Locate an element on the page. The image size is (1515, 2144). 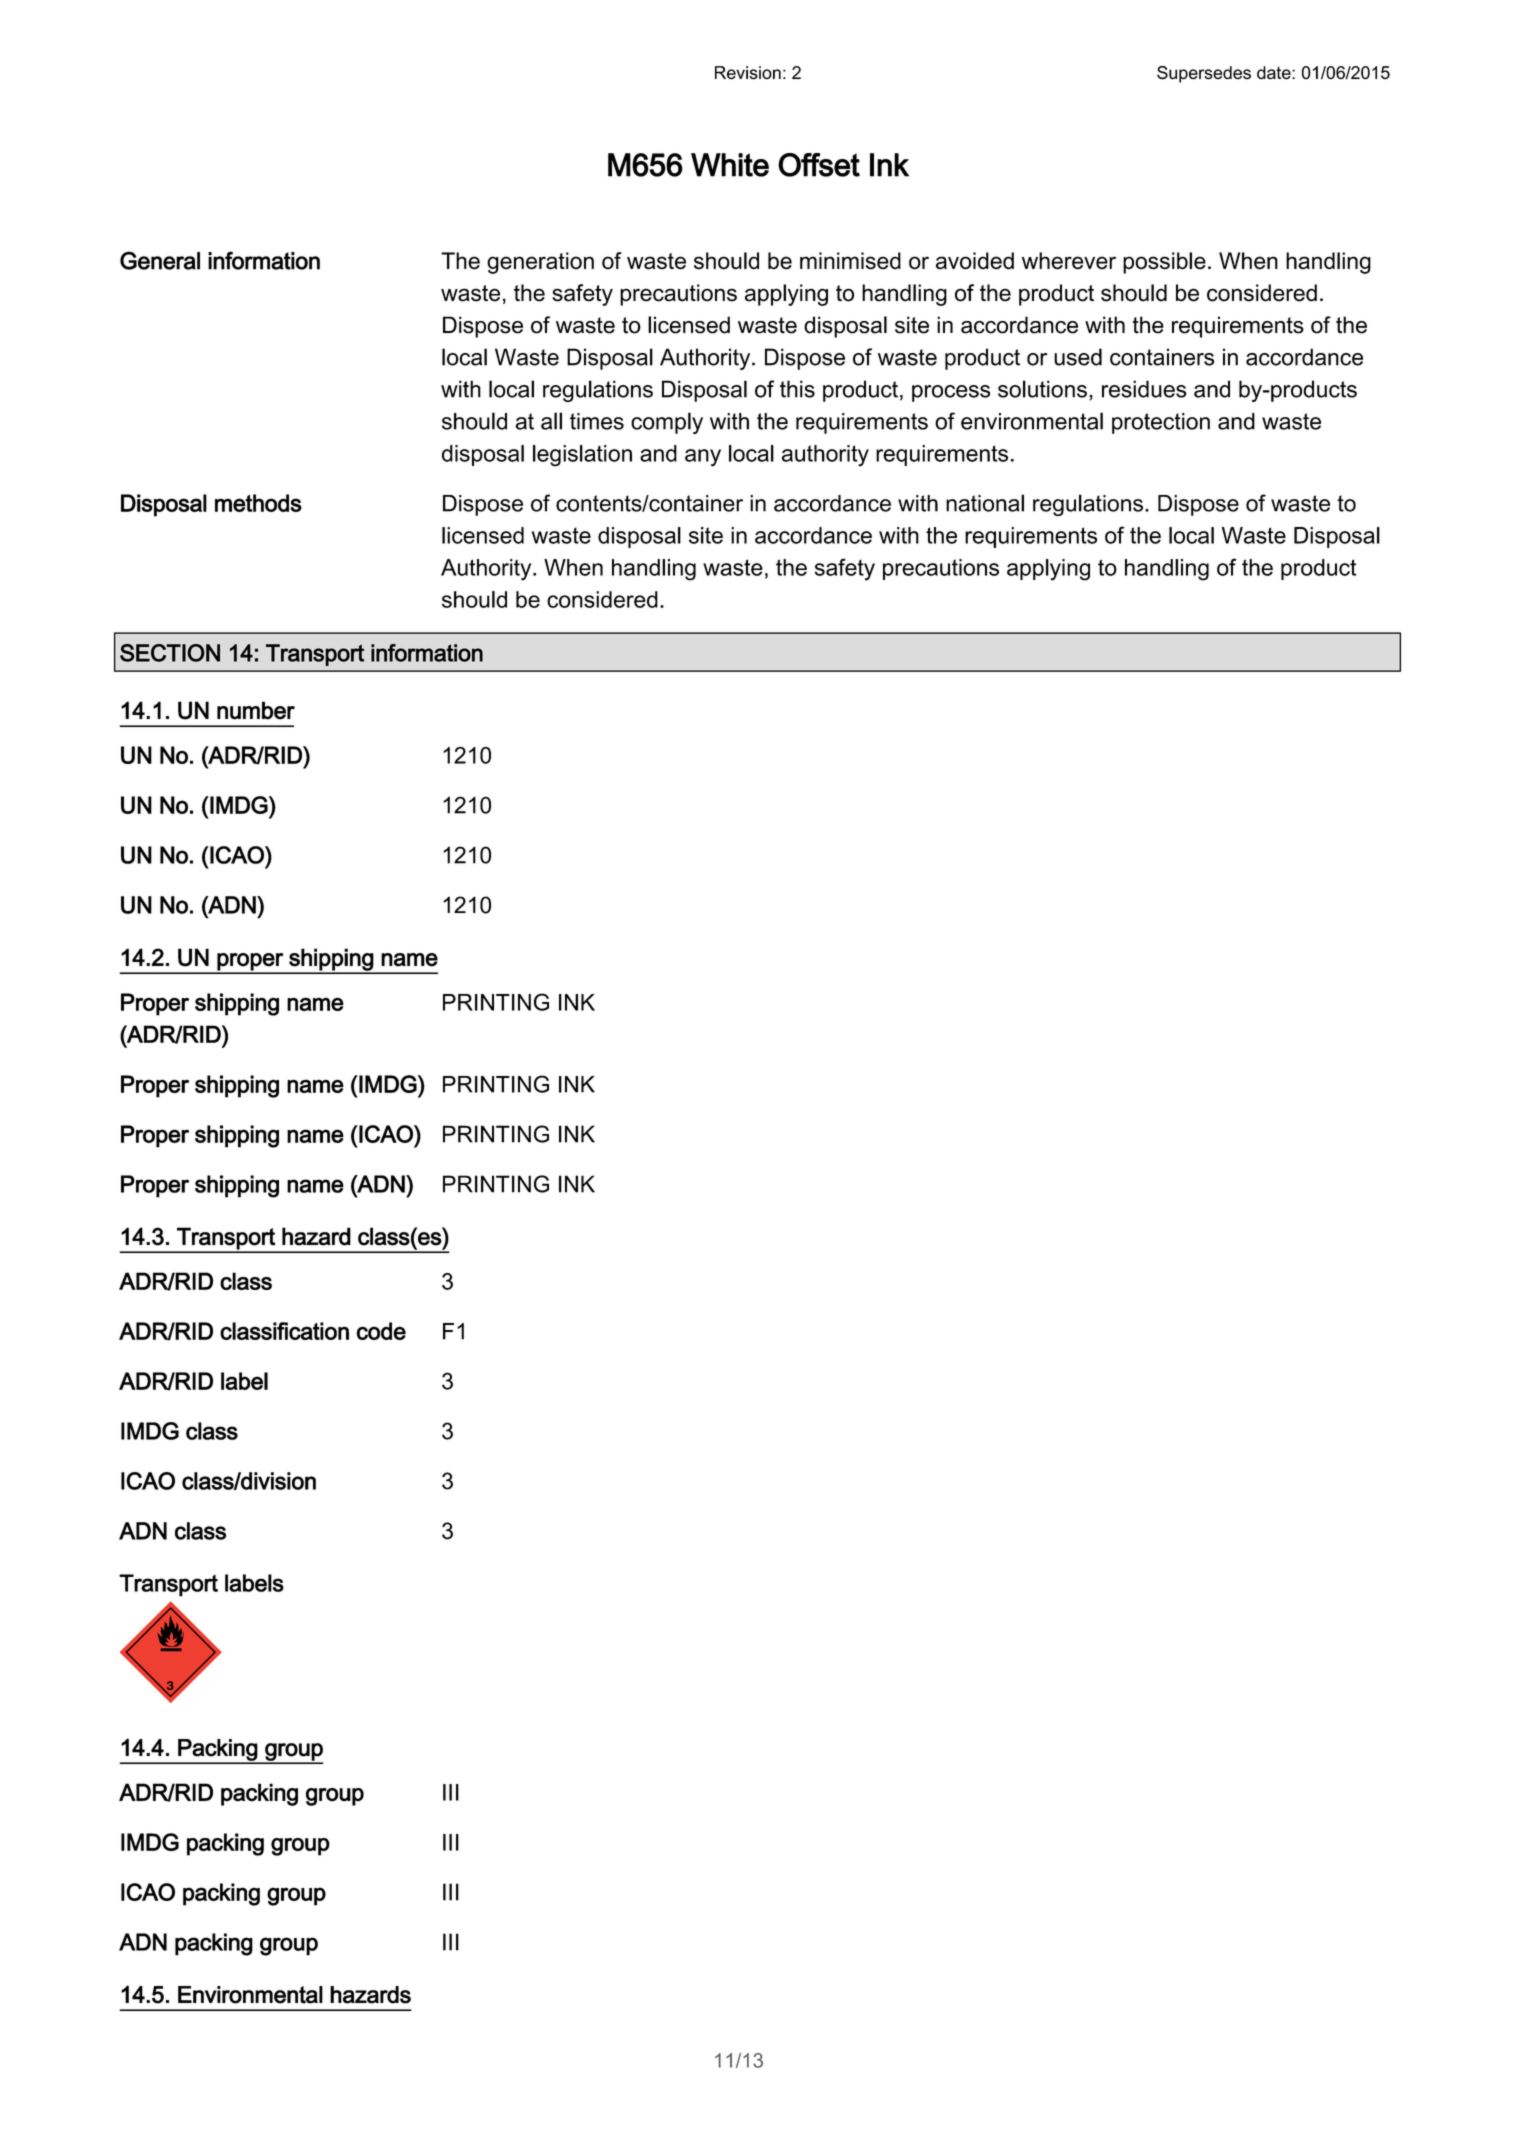
national is located at coordinates (985, 503).
